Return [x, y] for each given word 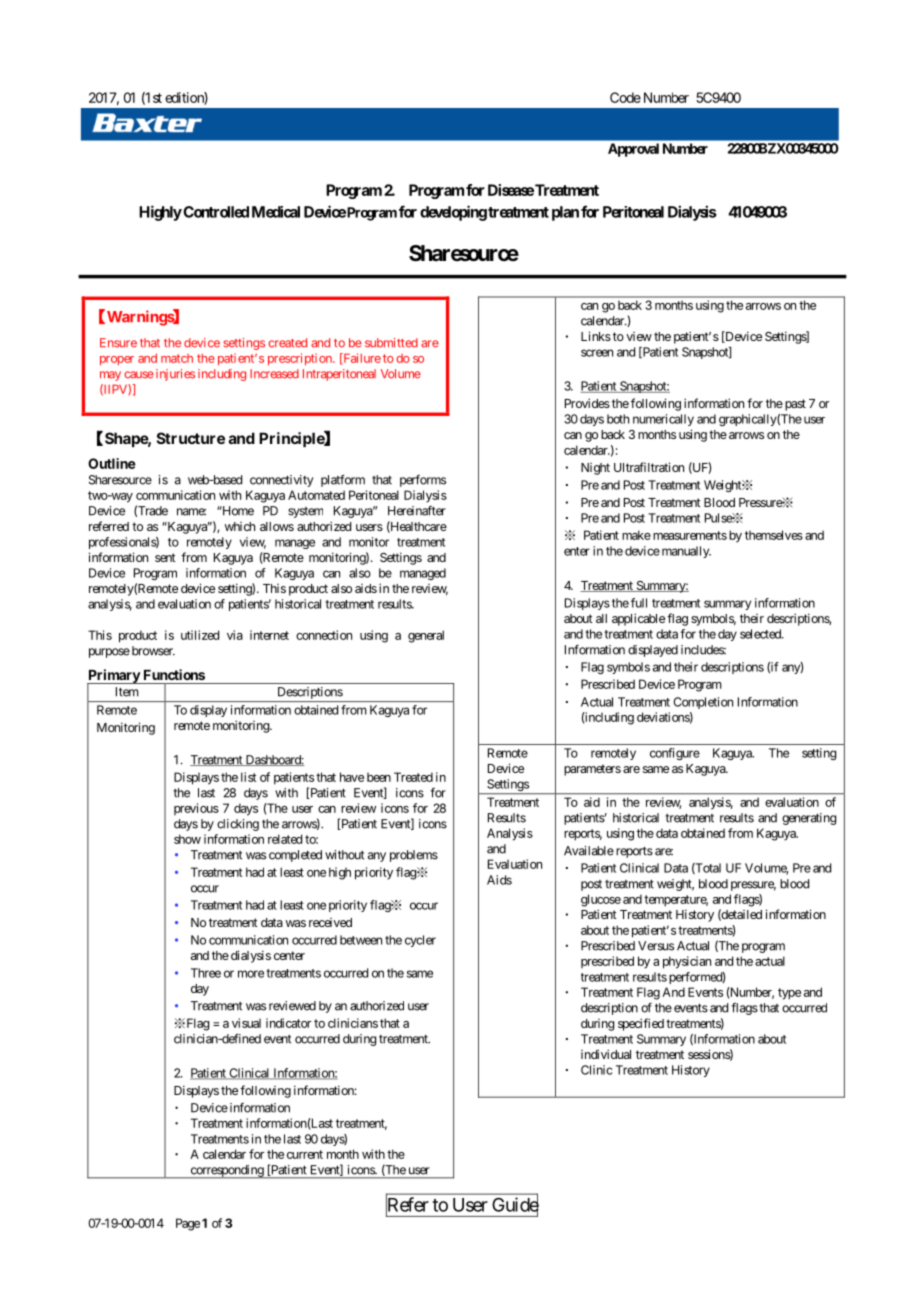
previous [196, 809]
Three [206, 973]
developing [453, 213]
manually [685, 552]
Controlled [215, 212]
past [794, 405]
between [361, 940]
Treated [413, 777]
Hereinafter [417, 511]
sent [165, 557]
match [177, 358]
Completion [703, 703]
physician [687, 962]
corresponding [226, 1172]
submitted [391, 343]
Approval [633, 150]
